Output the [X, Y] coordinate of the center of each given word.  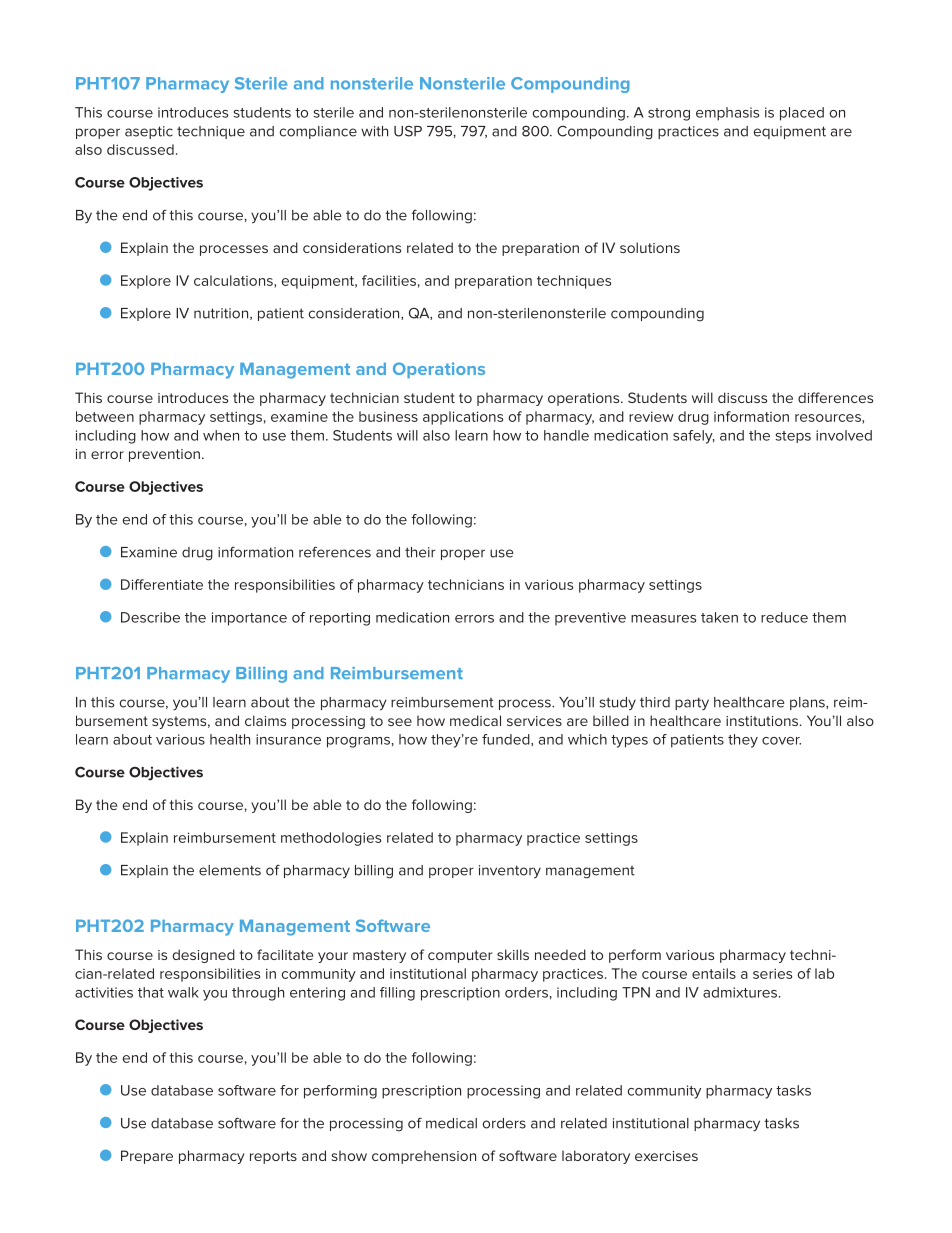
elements [230, 870]
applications [463, 418]
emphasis [727, 114]
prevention [164, 455]
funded [507, 739]
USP [408, 131]
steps [793, 437]
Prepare [147, 1157]
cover [781, 741]
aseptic [149, 132]
